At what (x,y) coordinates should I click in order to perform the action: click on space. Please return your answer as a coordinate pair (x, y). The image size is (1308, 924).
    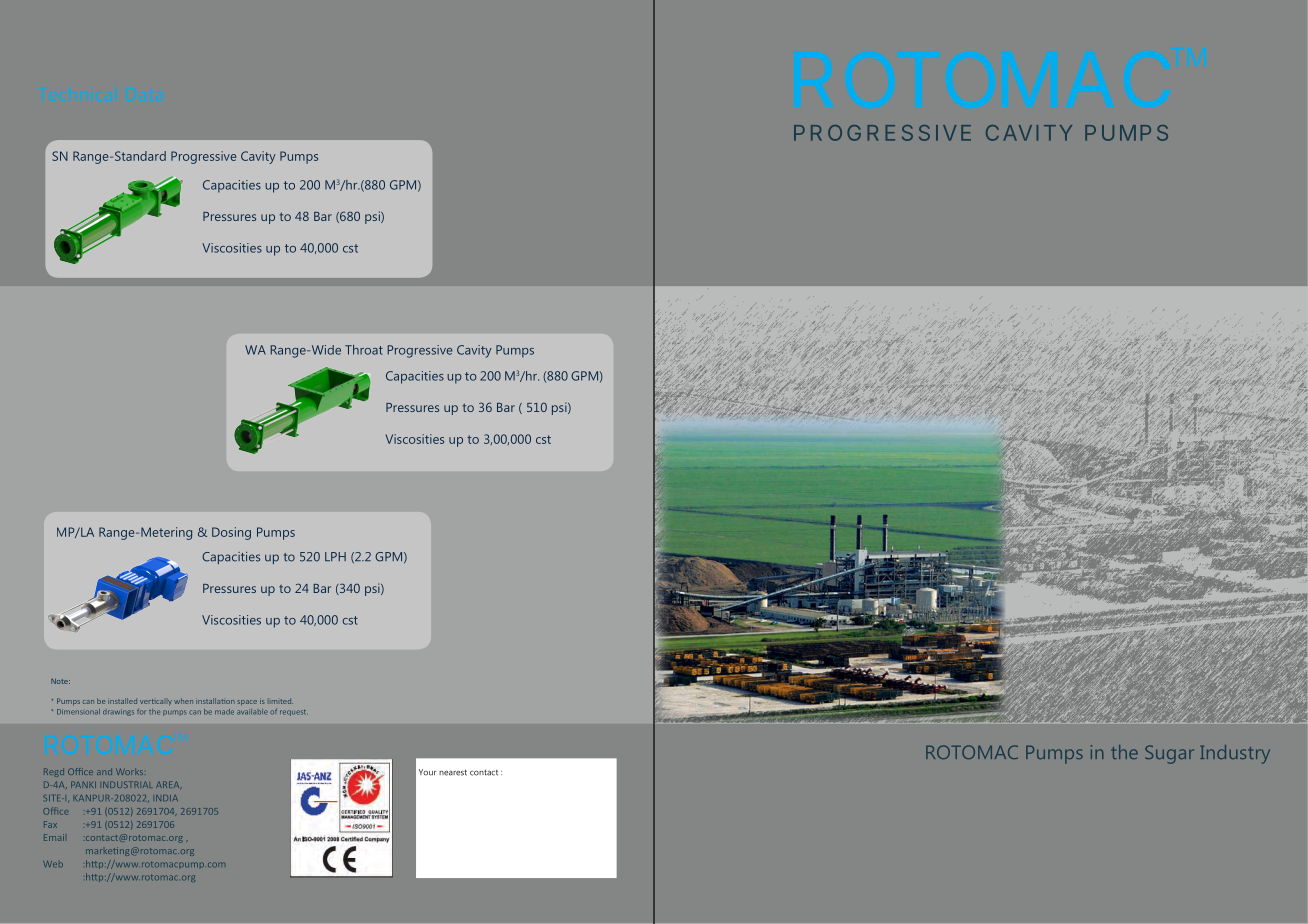
    Looking at the image, I should click on (247, 702).
